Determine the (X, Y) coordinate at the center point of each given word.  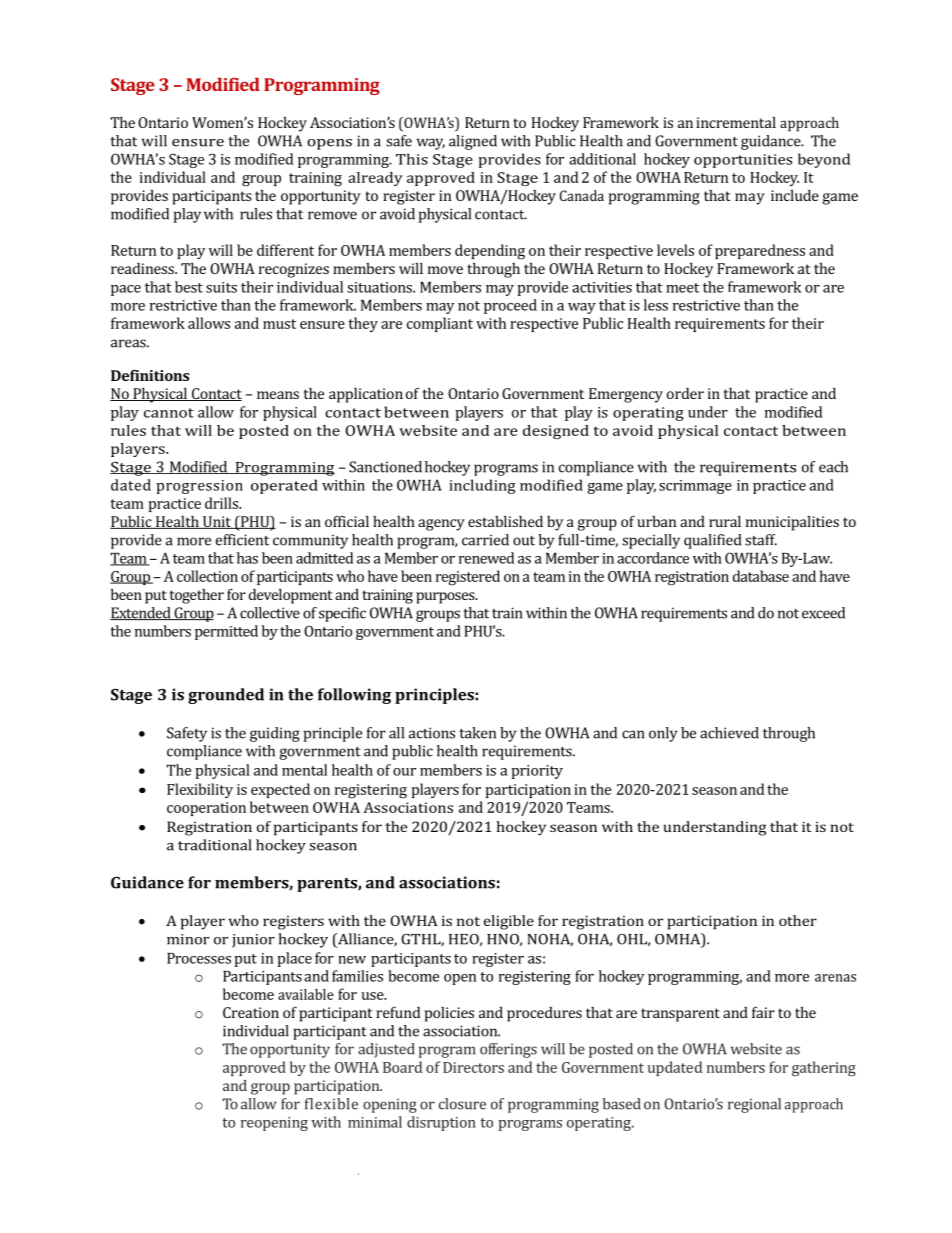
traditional (214, 845)
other (798, 920)
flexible (331, 1104)
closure (462, 1104)
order (685, 393)
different (285, 250)
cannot (169, 413)
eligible (509, 922)
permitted (226, 632)
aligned (473, 142)
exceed (823, 613)
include (795, 195)
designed (556, 432)
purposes (446, 598)
